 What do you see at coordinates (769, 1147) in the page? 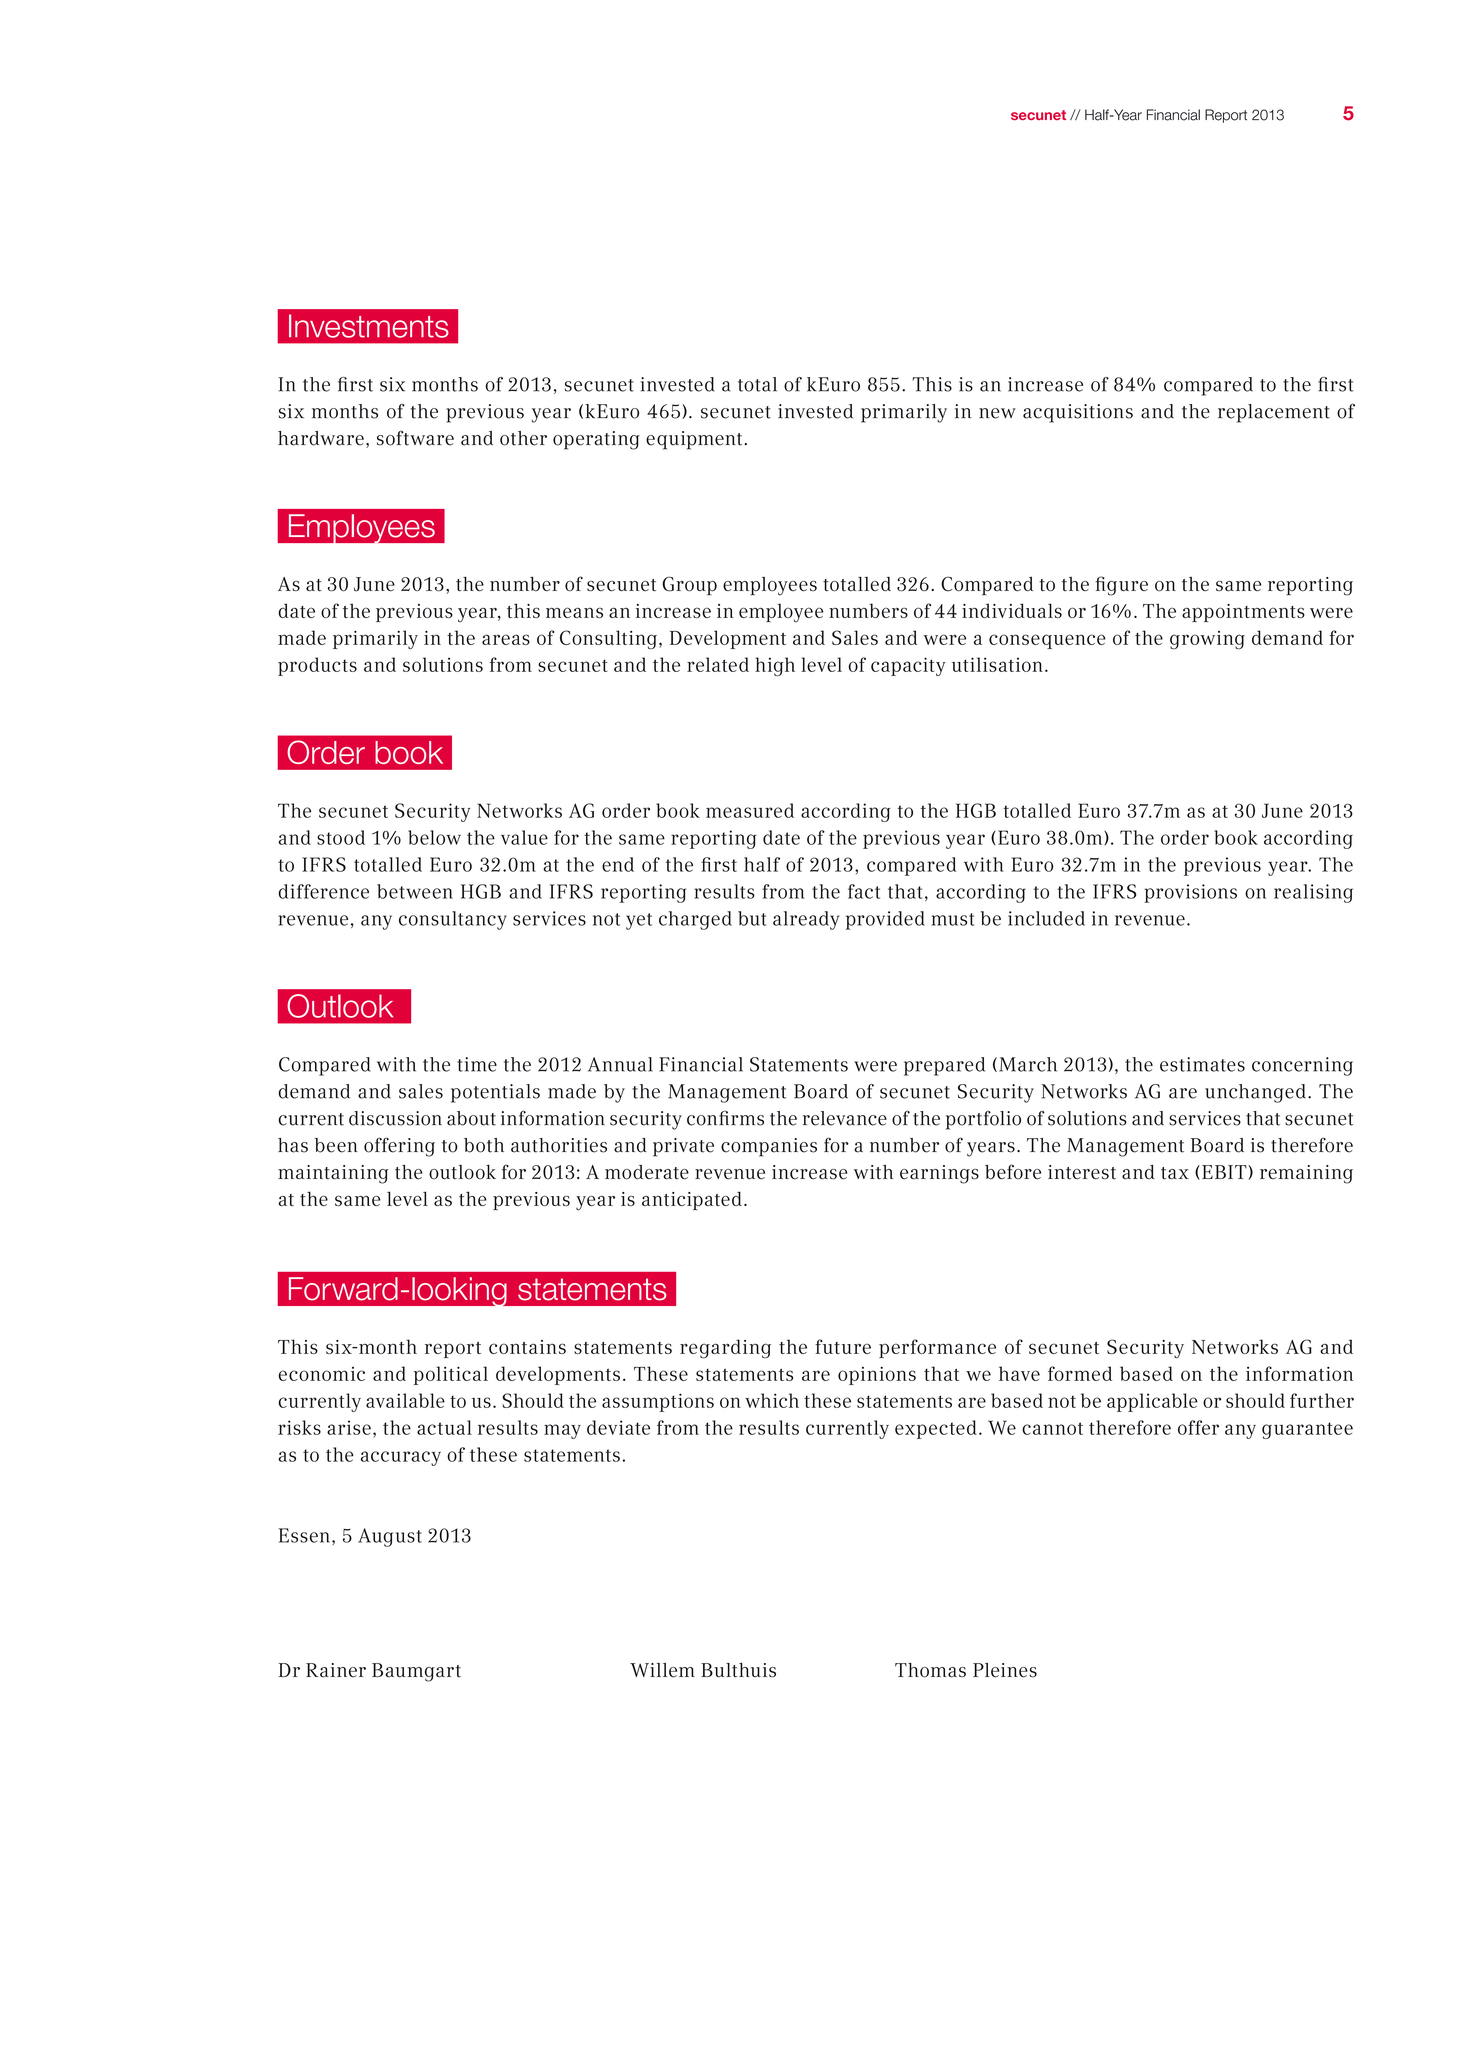
I see `companies` at bounding box center [769, 1147].
